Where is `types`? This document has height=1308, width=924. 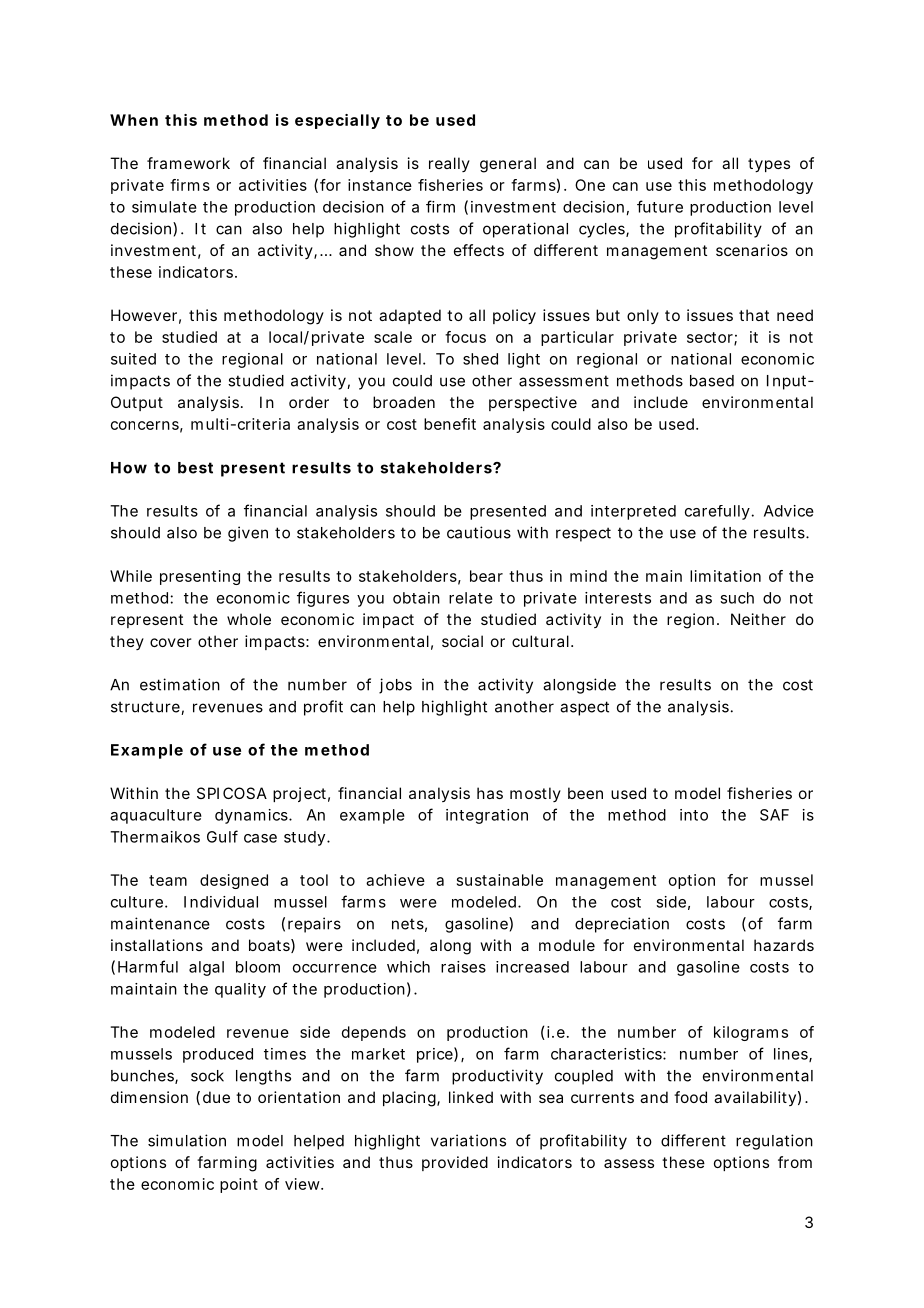
types is located at coordinates (769, 165).
